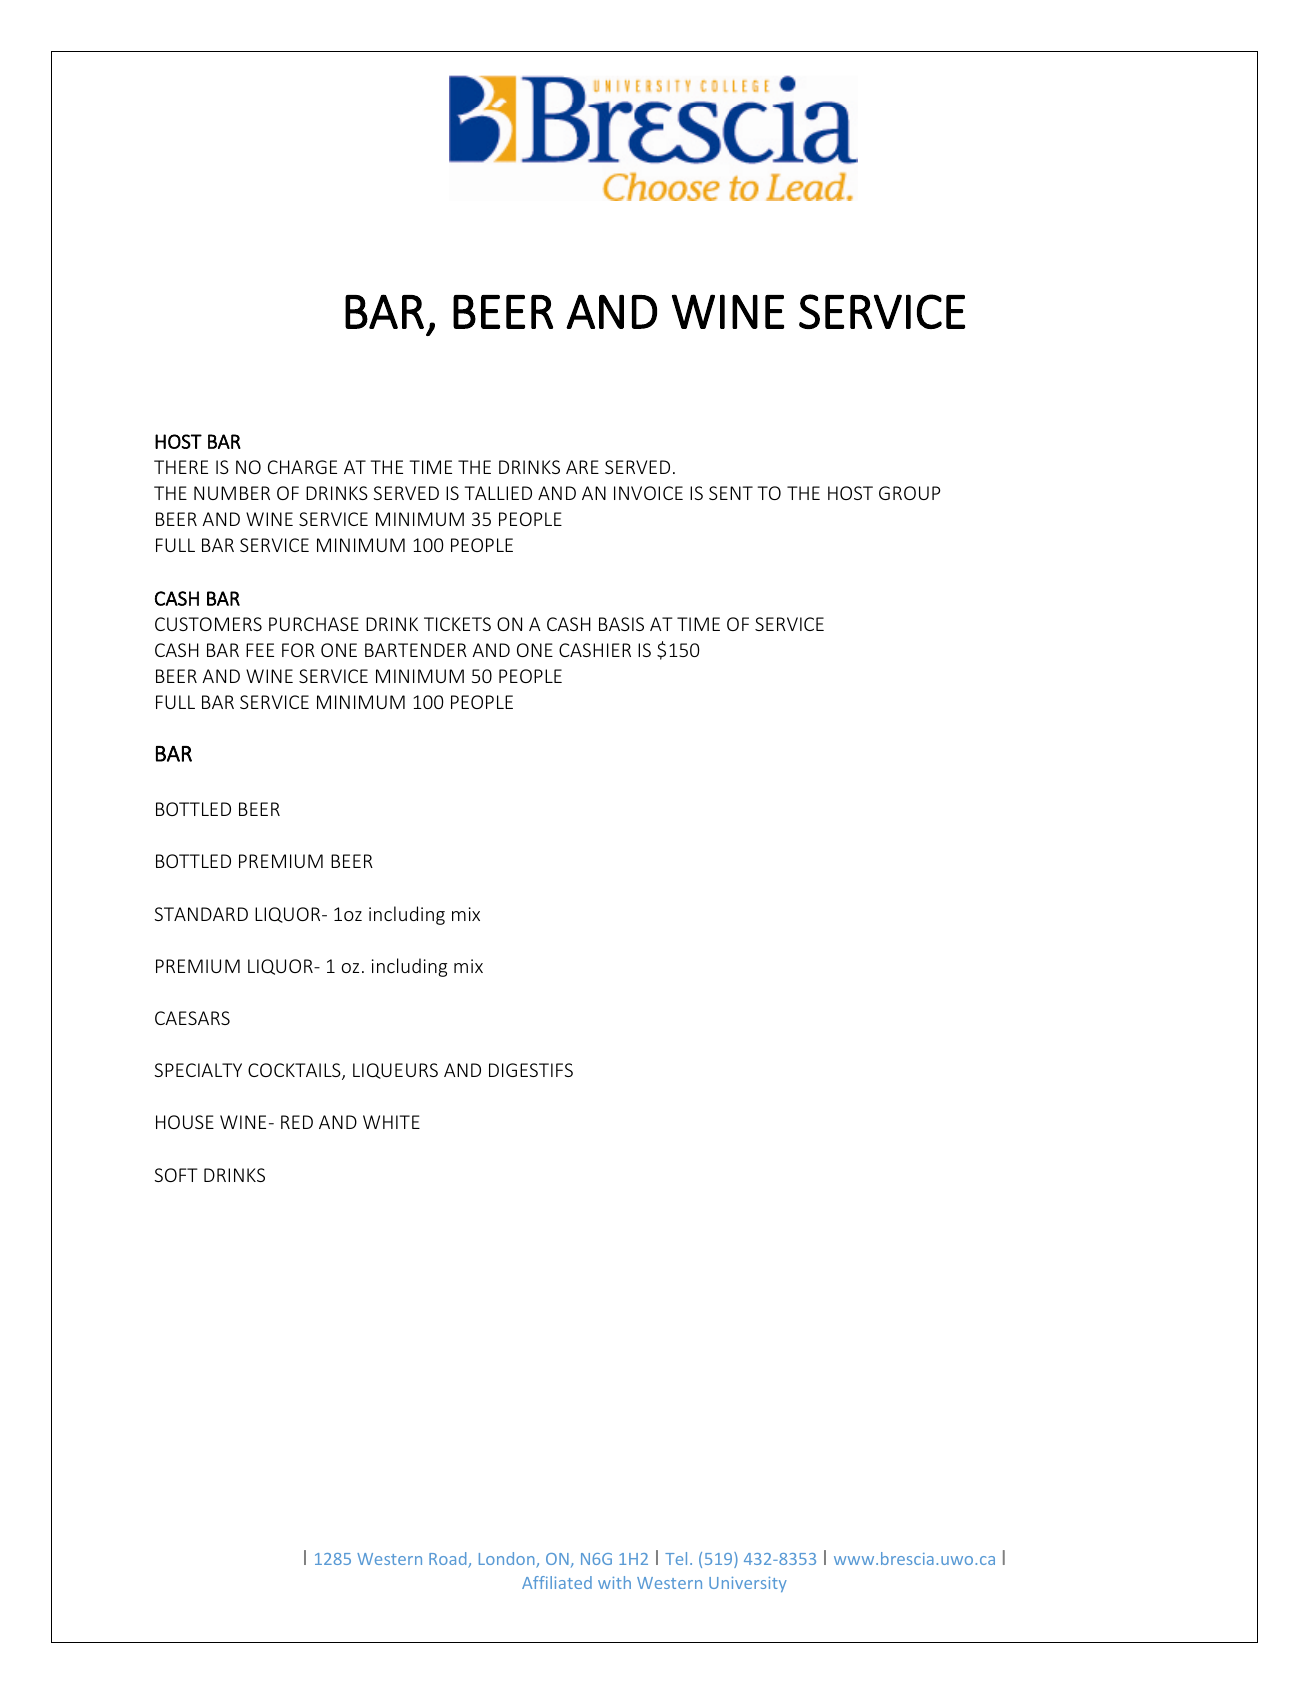  Describe the element at coordinates (176, 1175) in the page. I see `SOFT` at that location.
